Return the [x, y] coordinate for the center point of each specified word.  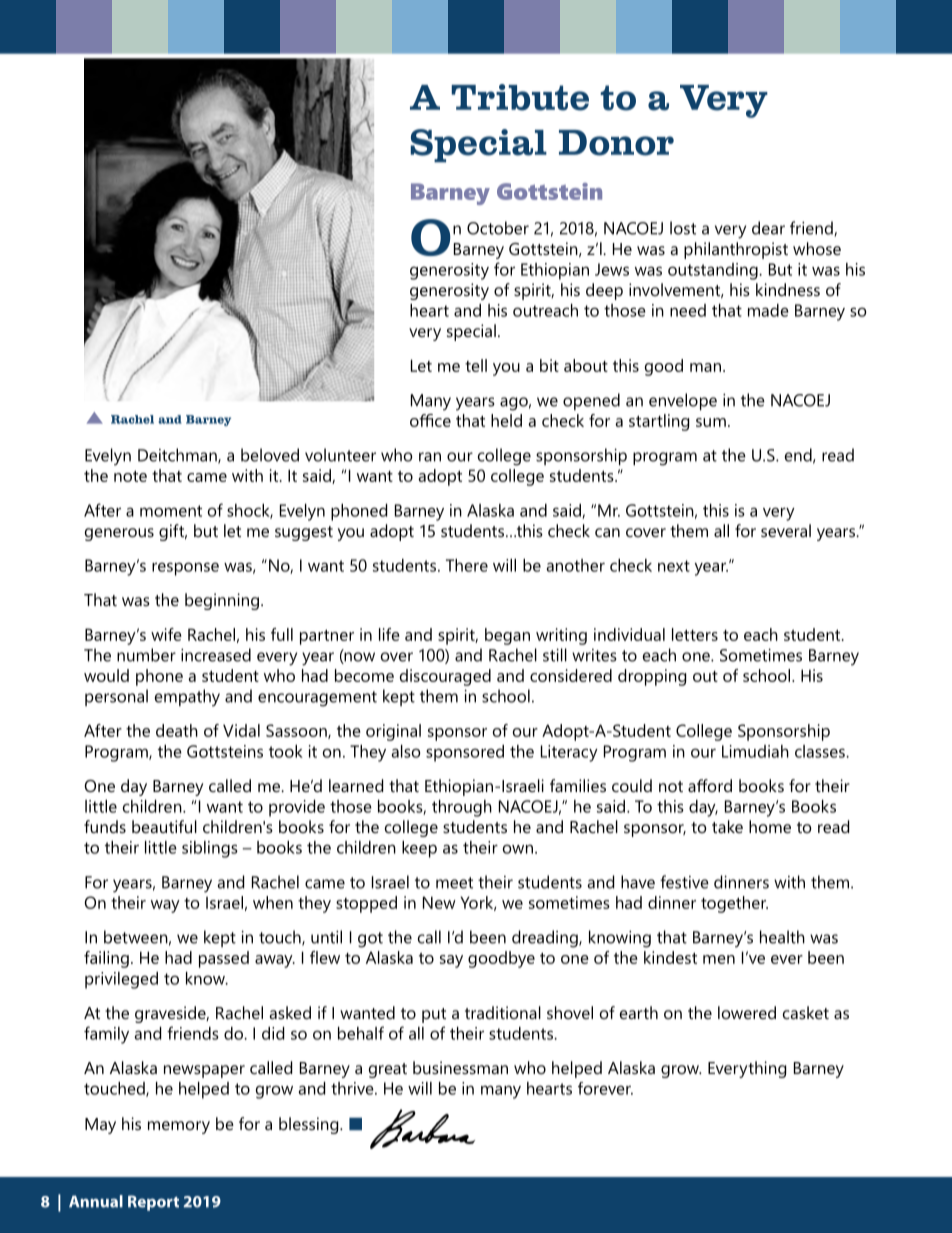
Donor [616, 143]
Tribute [520, 97]
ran [430, 457]
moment [171, 511]
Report [153, 1203]
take [727, 826]
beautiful [164, 826]
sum [711, 422]
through [462, 808]
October [498, 228]
